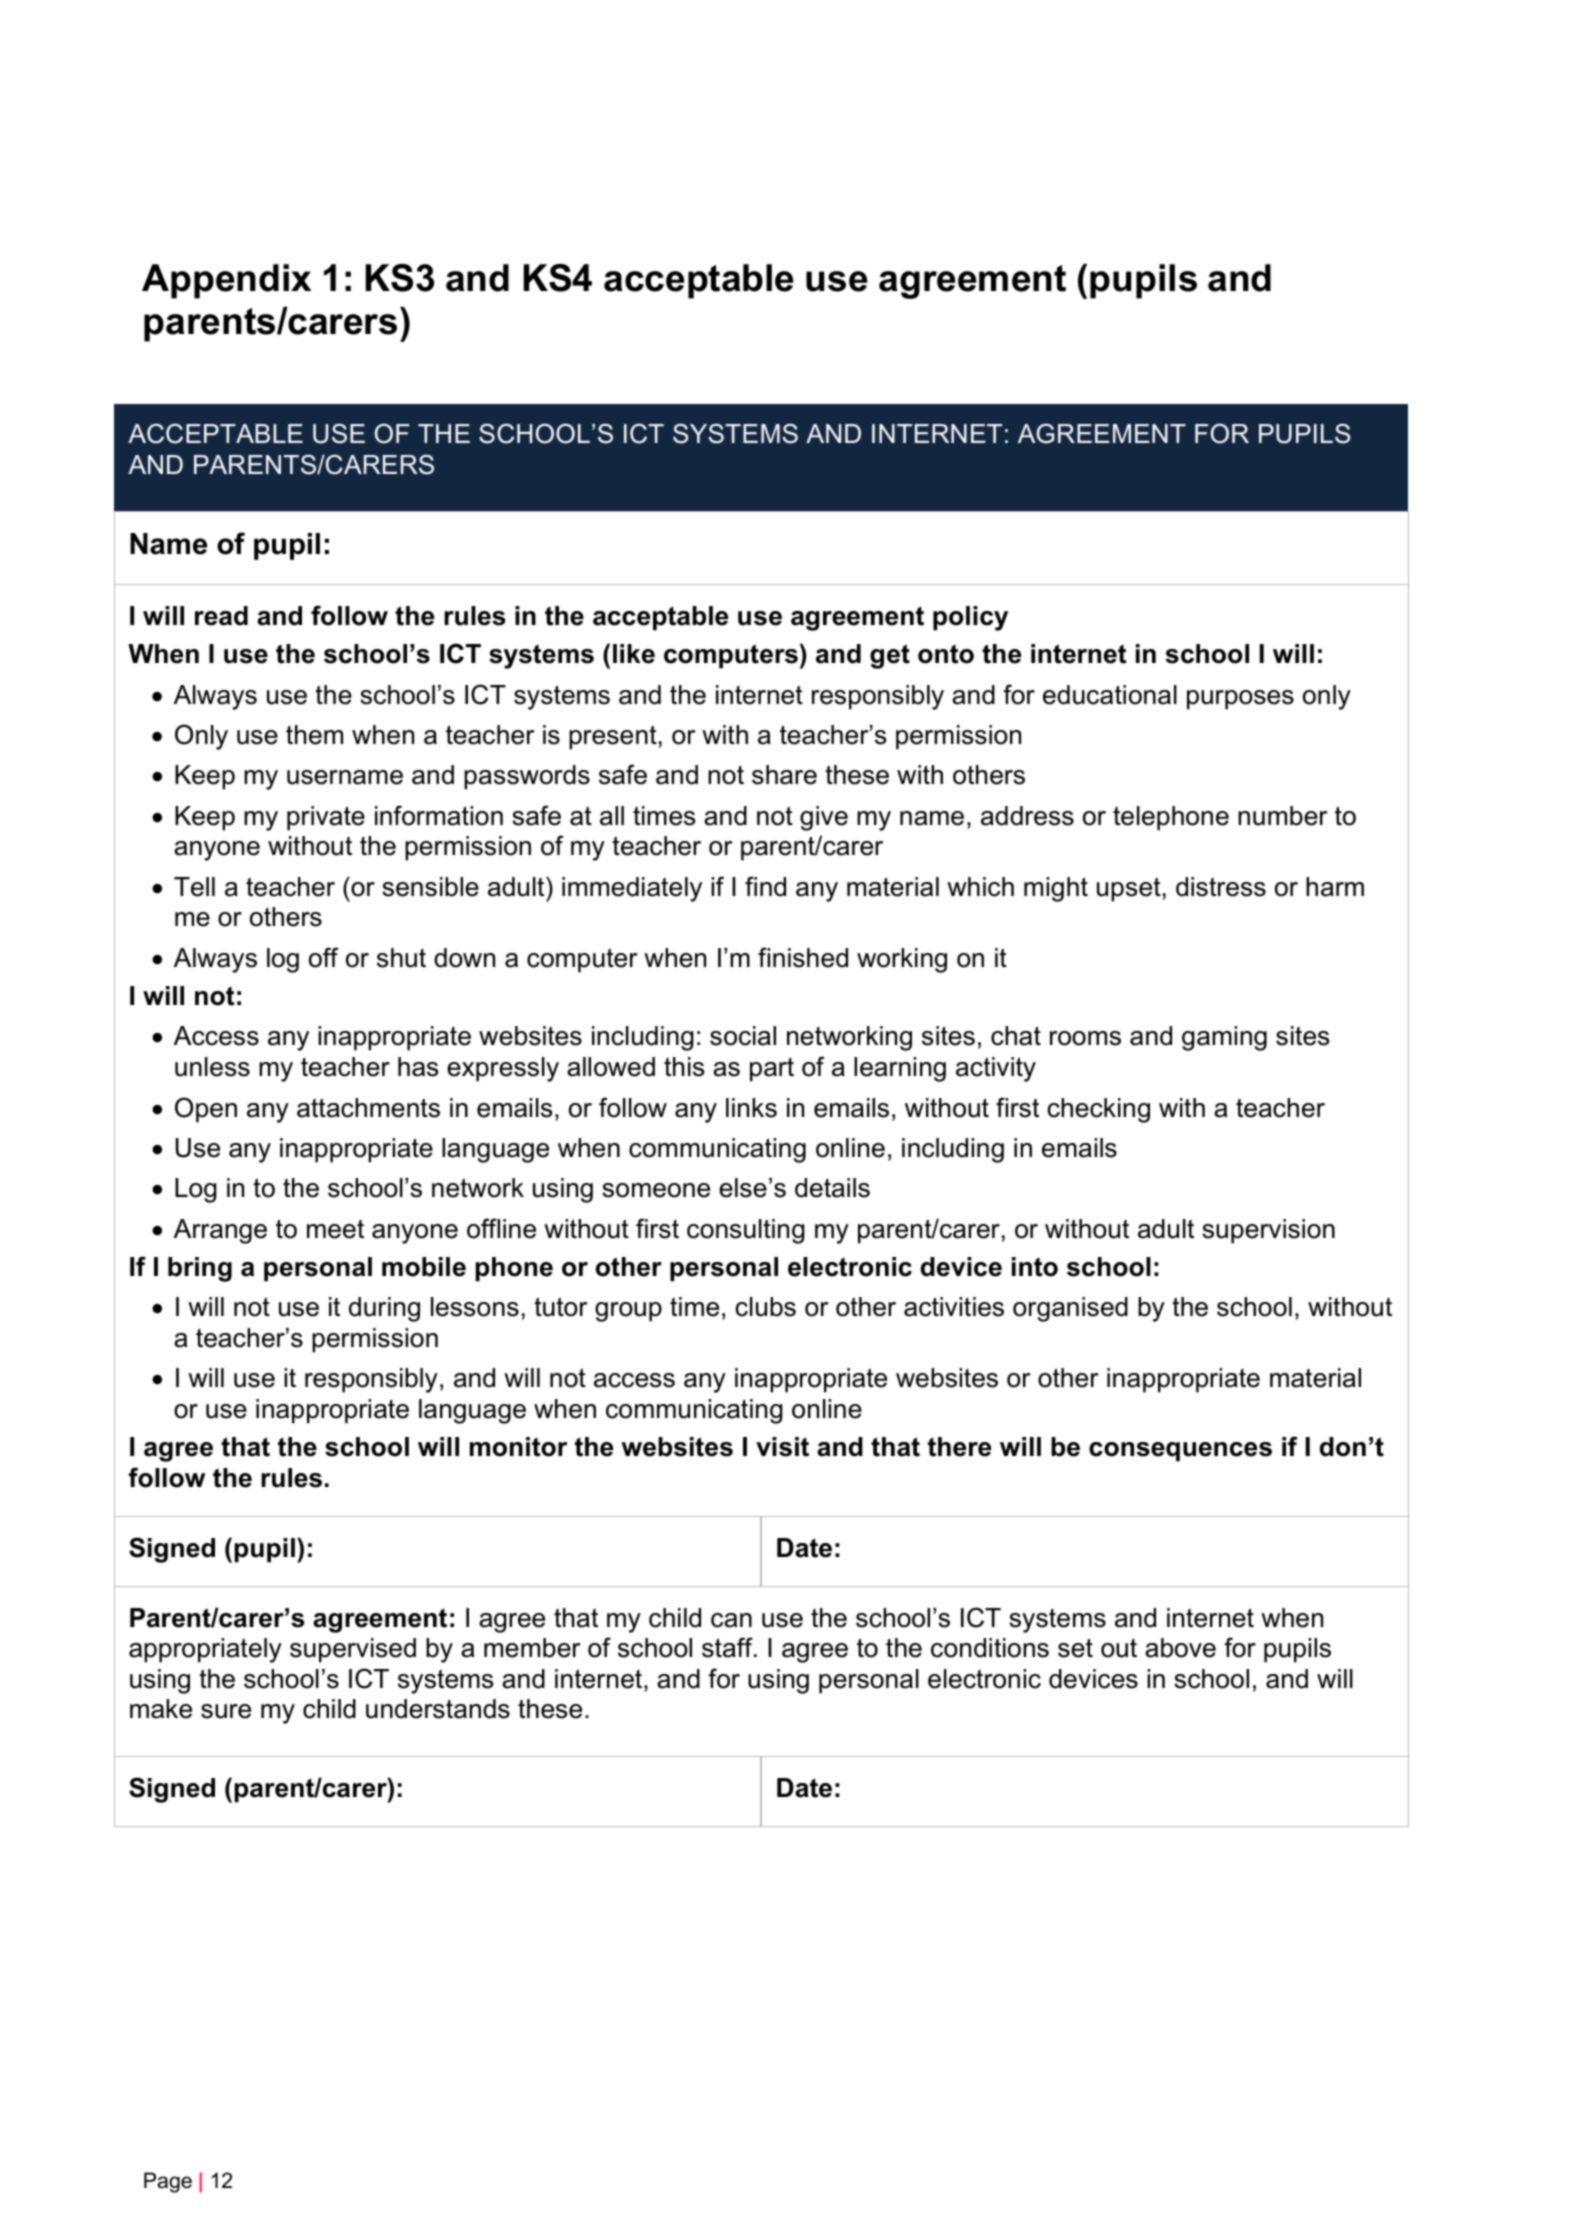 The width and height of the screenshot is (1583, 2239). I want to click on consulting, so click(746, 1231).
